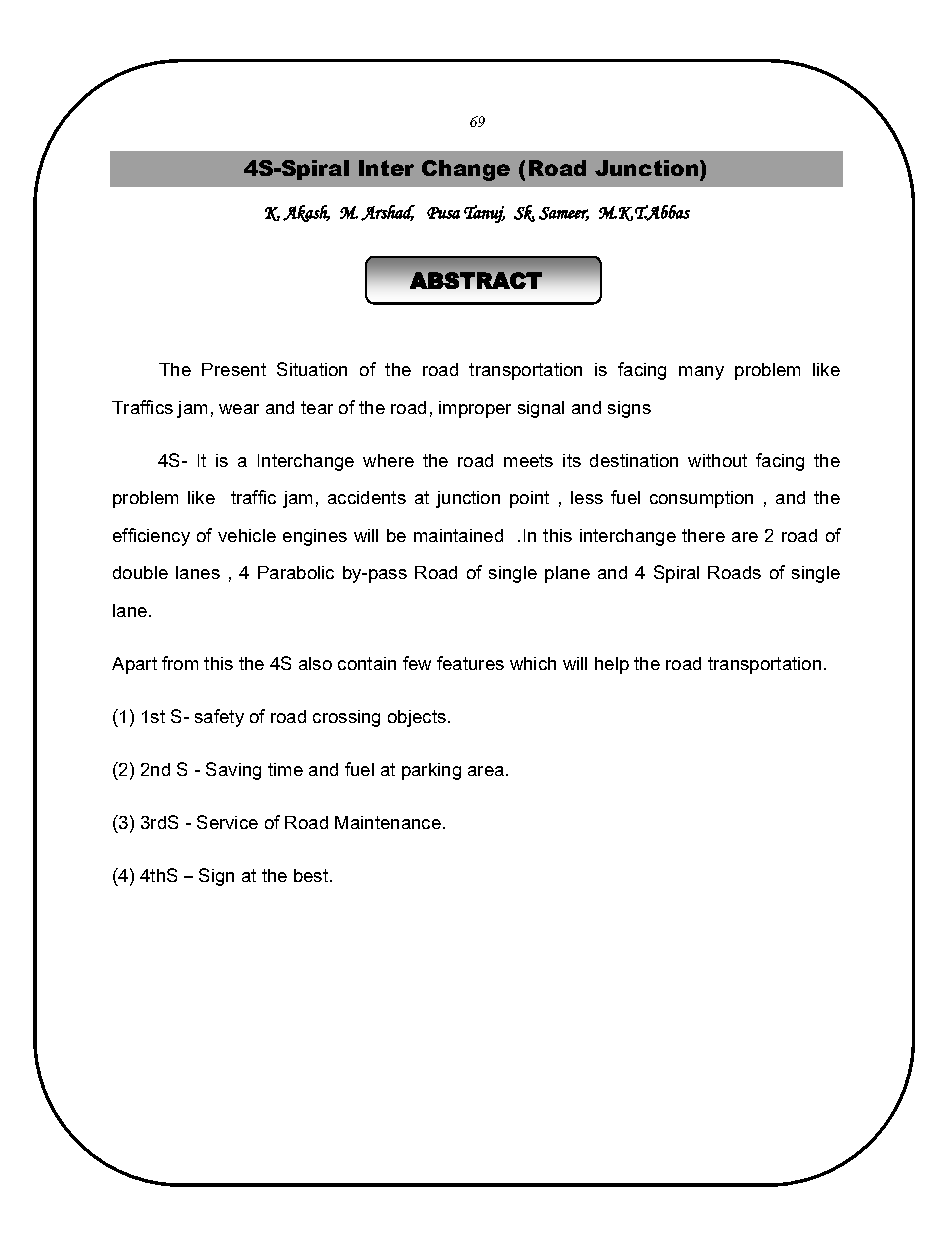  I want to click on Akash, so click(306, 213).
